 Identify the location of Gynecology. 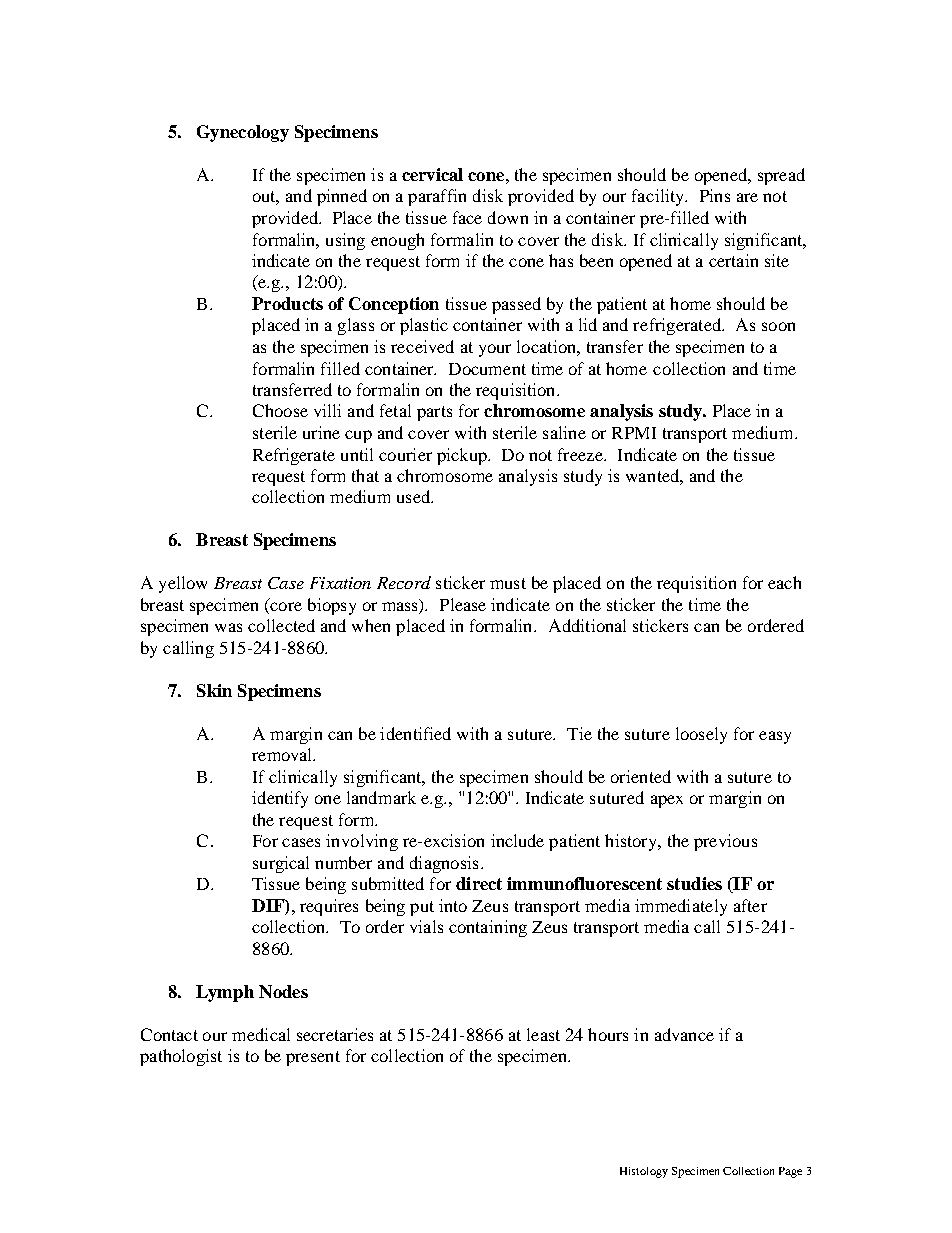
(243, 133).
